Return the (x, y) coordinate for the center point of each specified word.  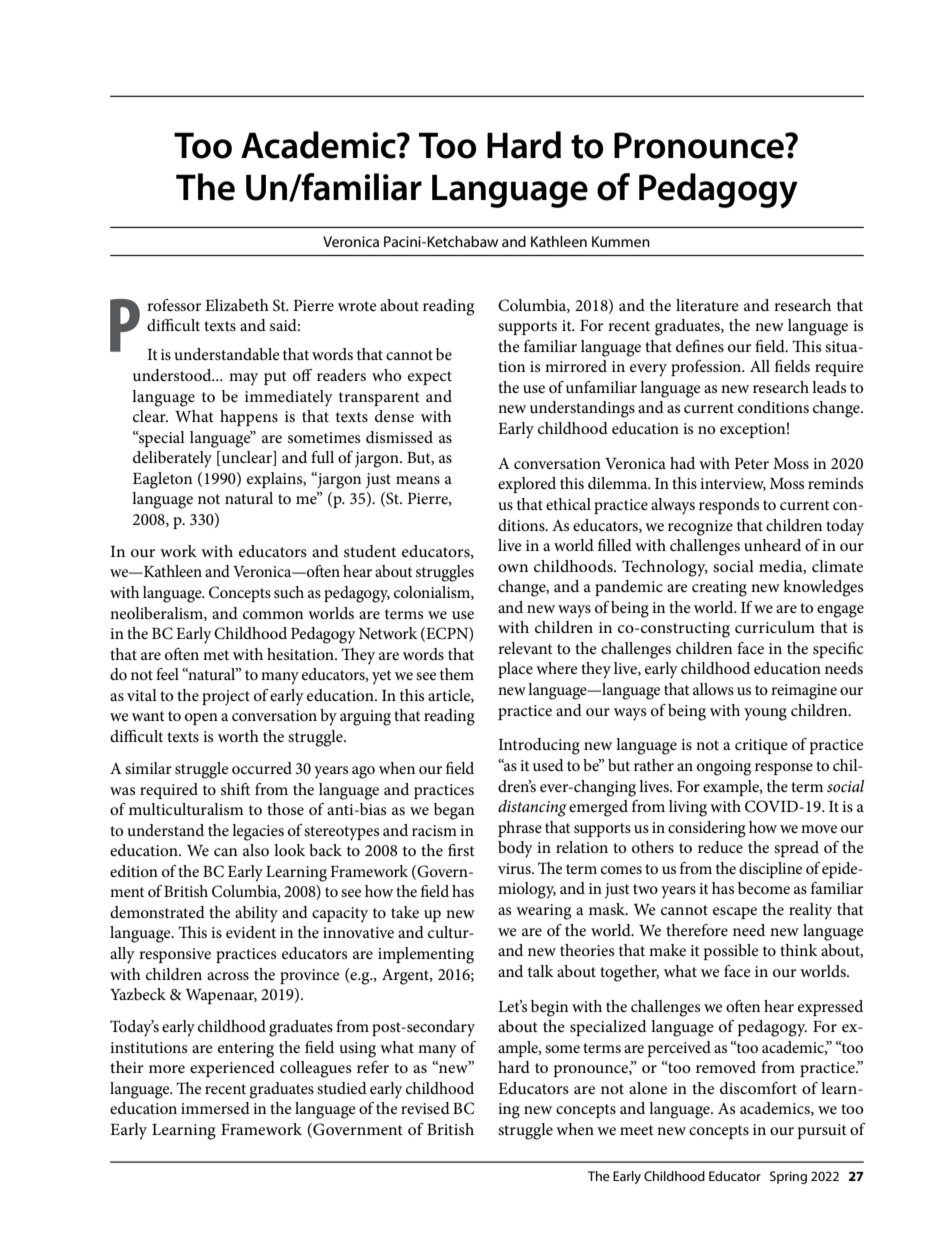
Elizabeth (237, 305)
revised (425, 1108)
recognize (700, 528)
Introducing (539, 746)
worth (238, 736)
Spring (788, 1177)
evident (251, 932)
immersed (215, 1108)
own (513, 568)
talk (541, 971)
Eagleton (162, 480)
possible (731, 952)
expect (430, 378)
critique (761, 746)
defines (700, 346)
